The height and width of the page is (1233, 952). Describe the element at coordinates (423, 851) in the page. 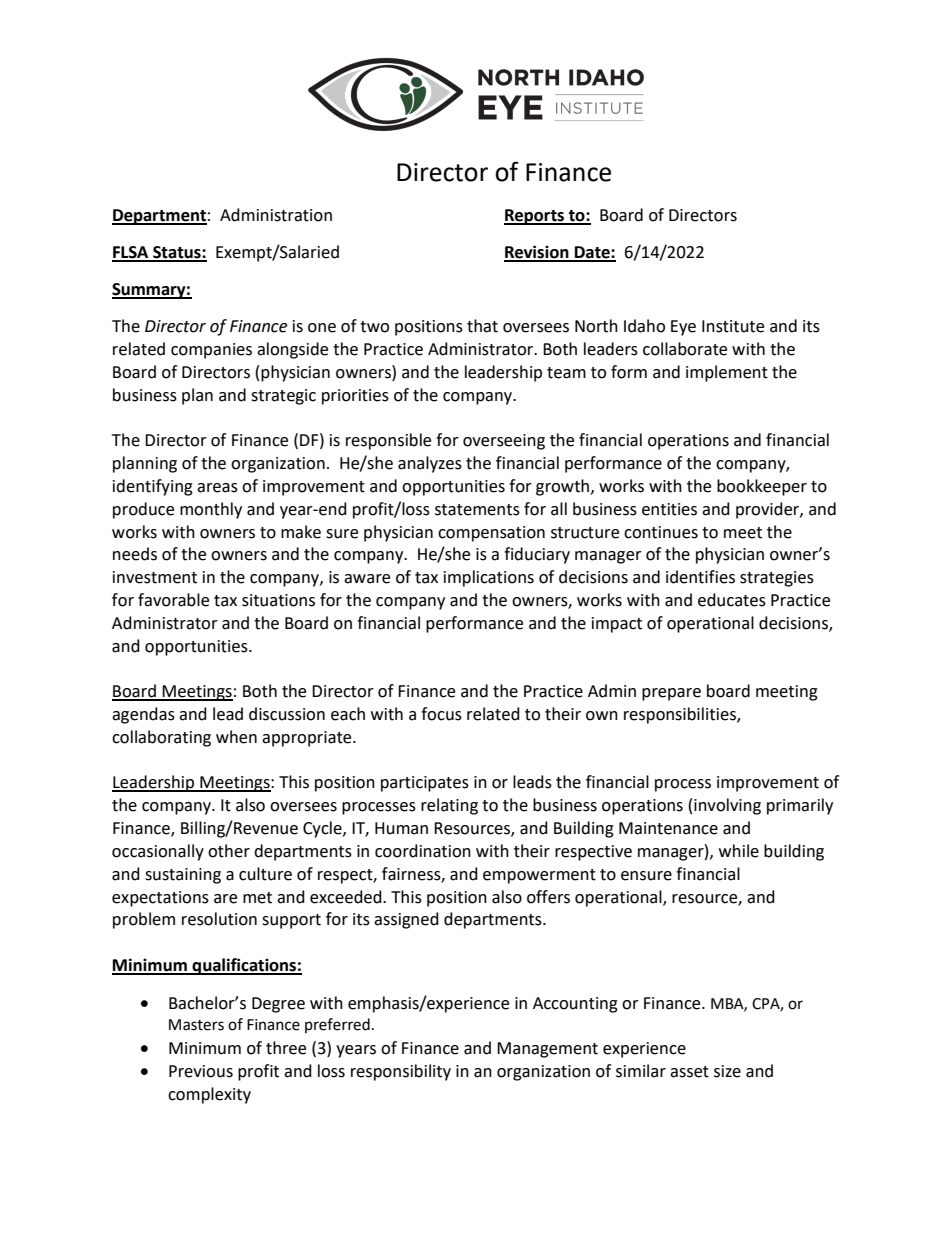

I see `coordination` at that location.
